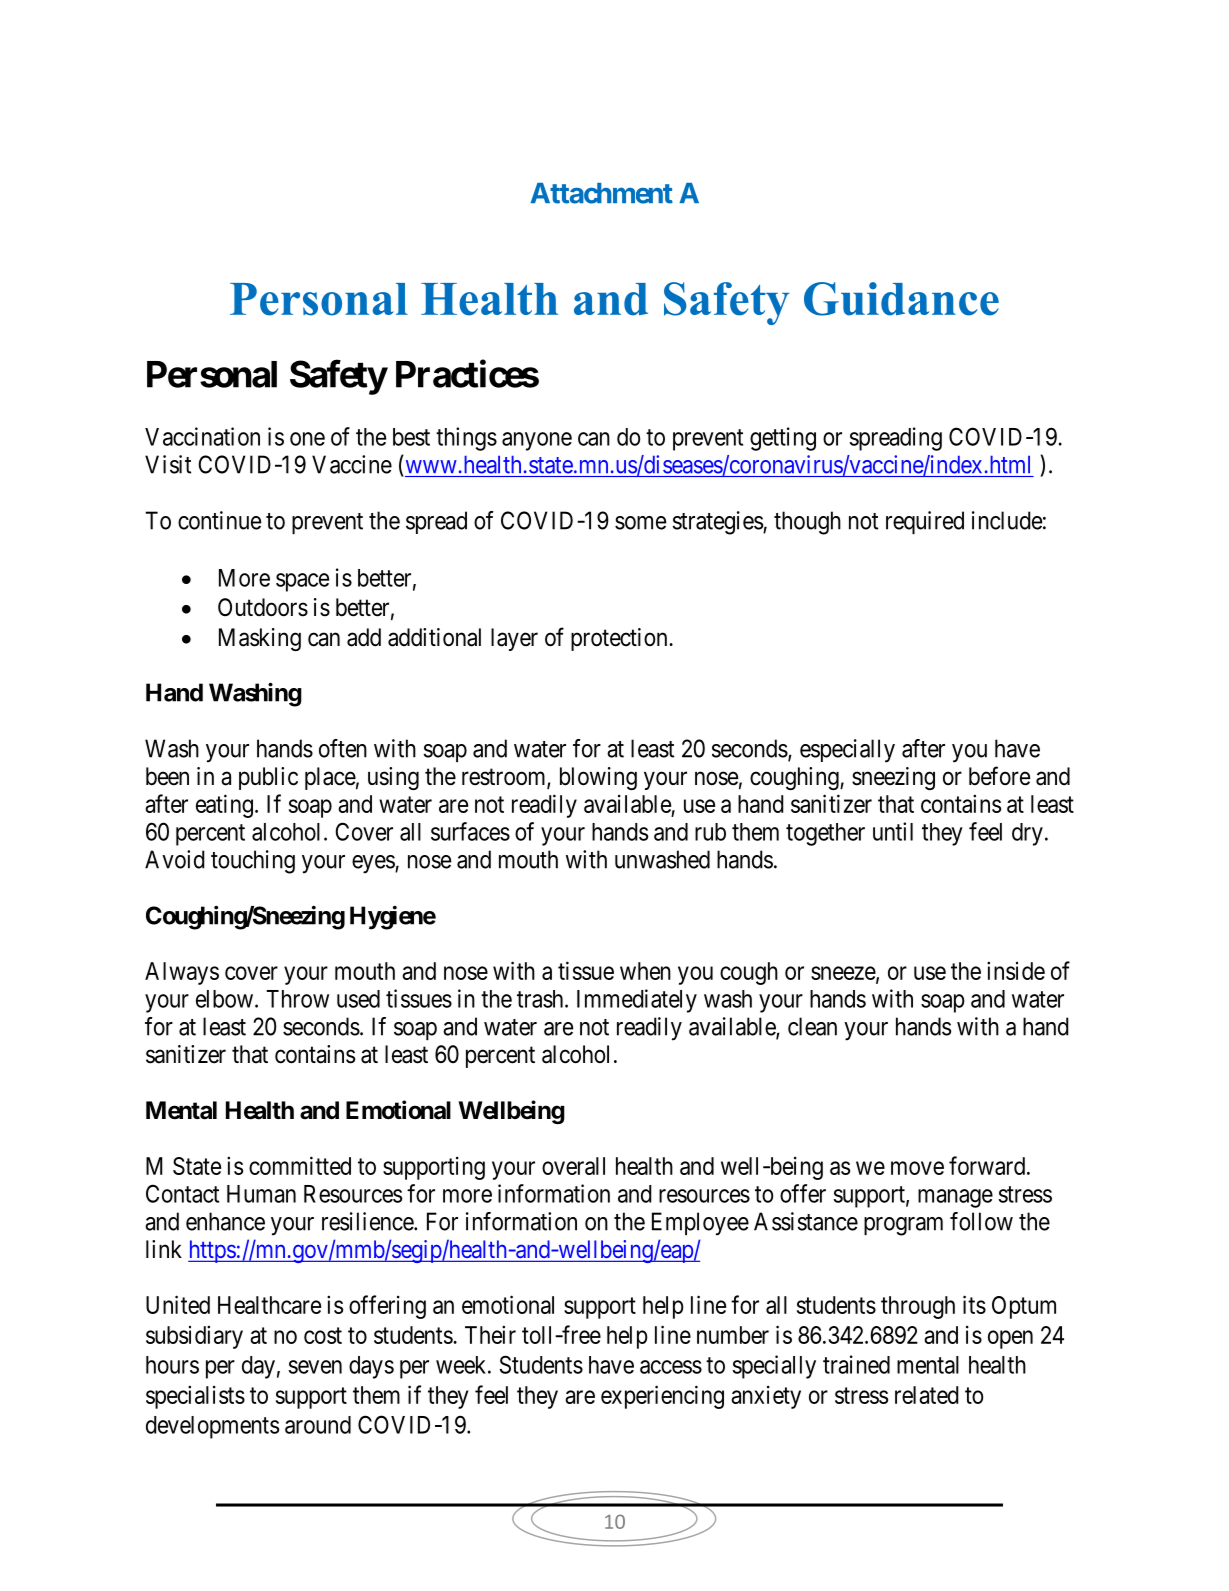  Describe the element at coordinates (598, 778) in the page. I see `blowing` at that location.
